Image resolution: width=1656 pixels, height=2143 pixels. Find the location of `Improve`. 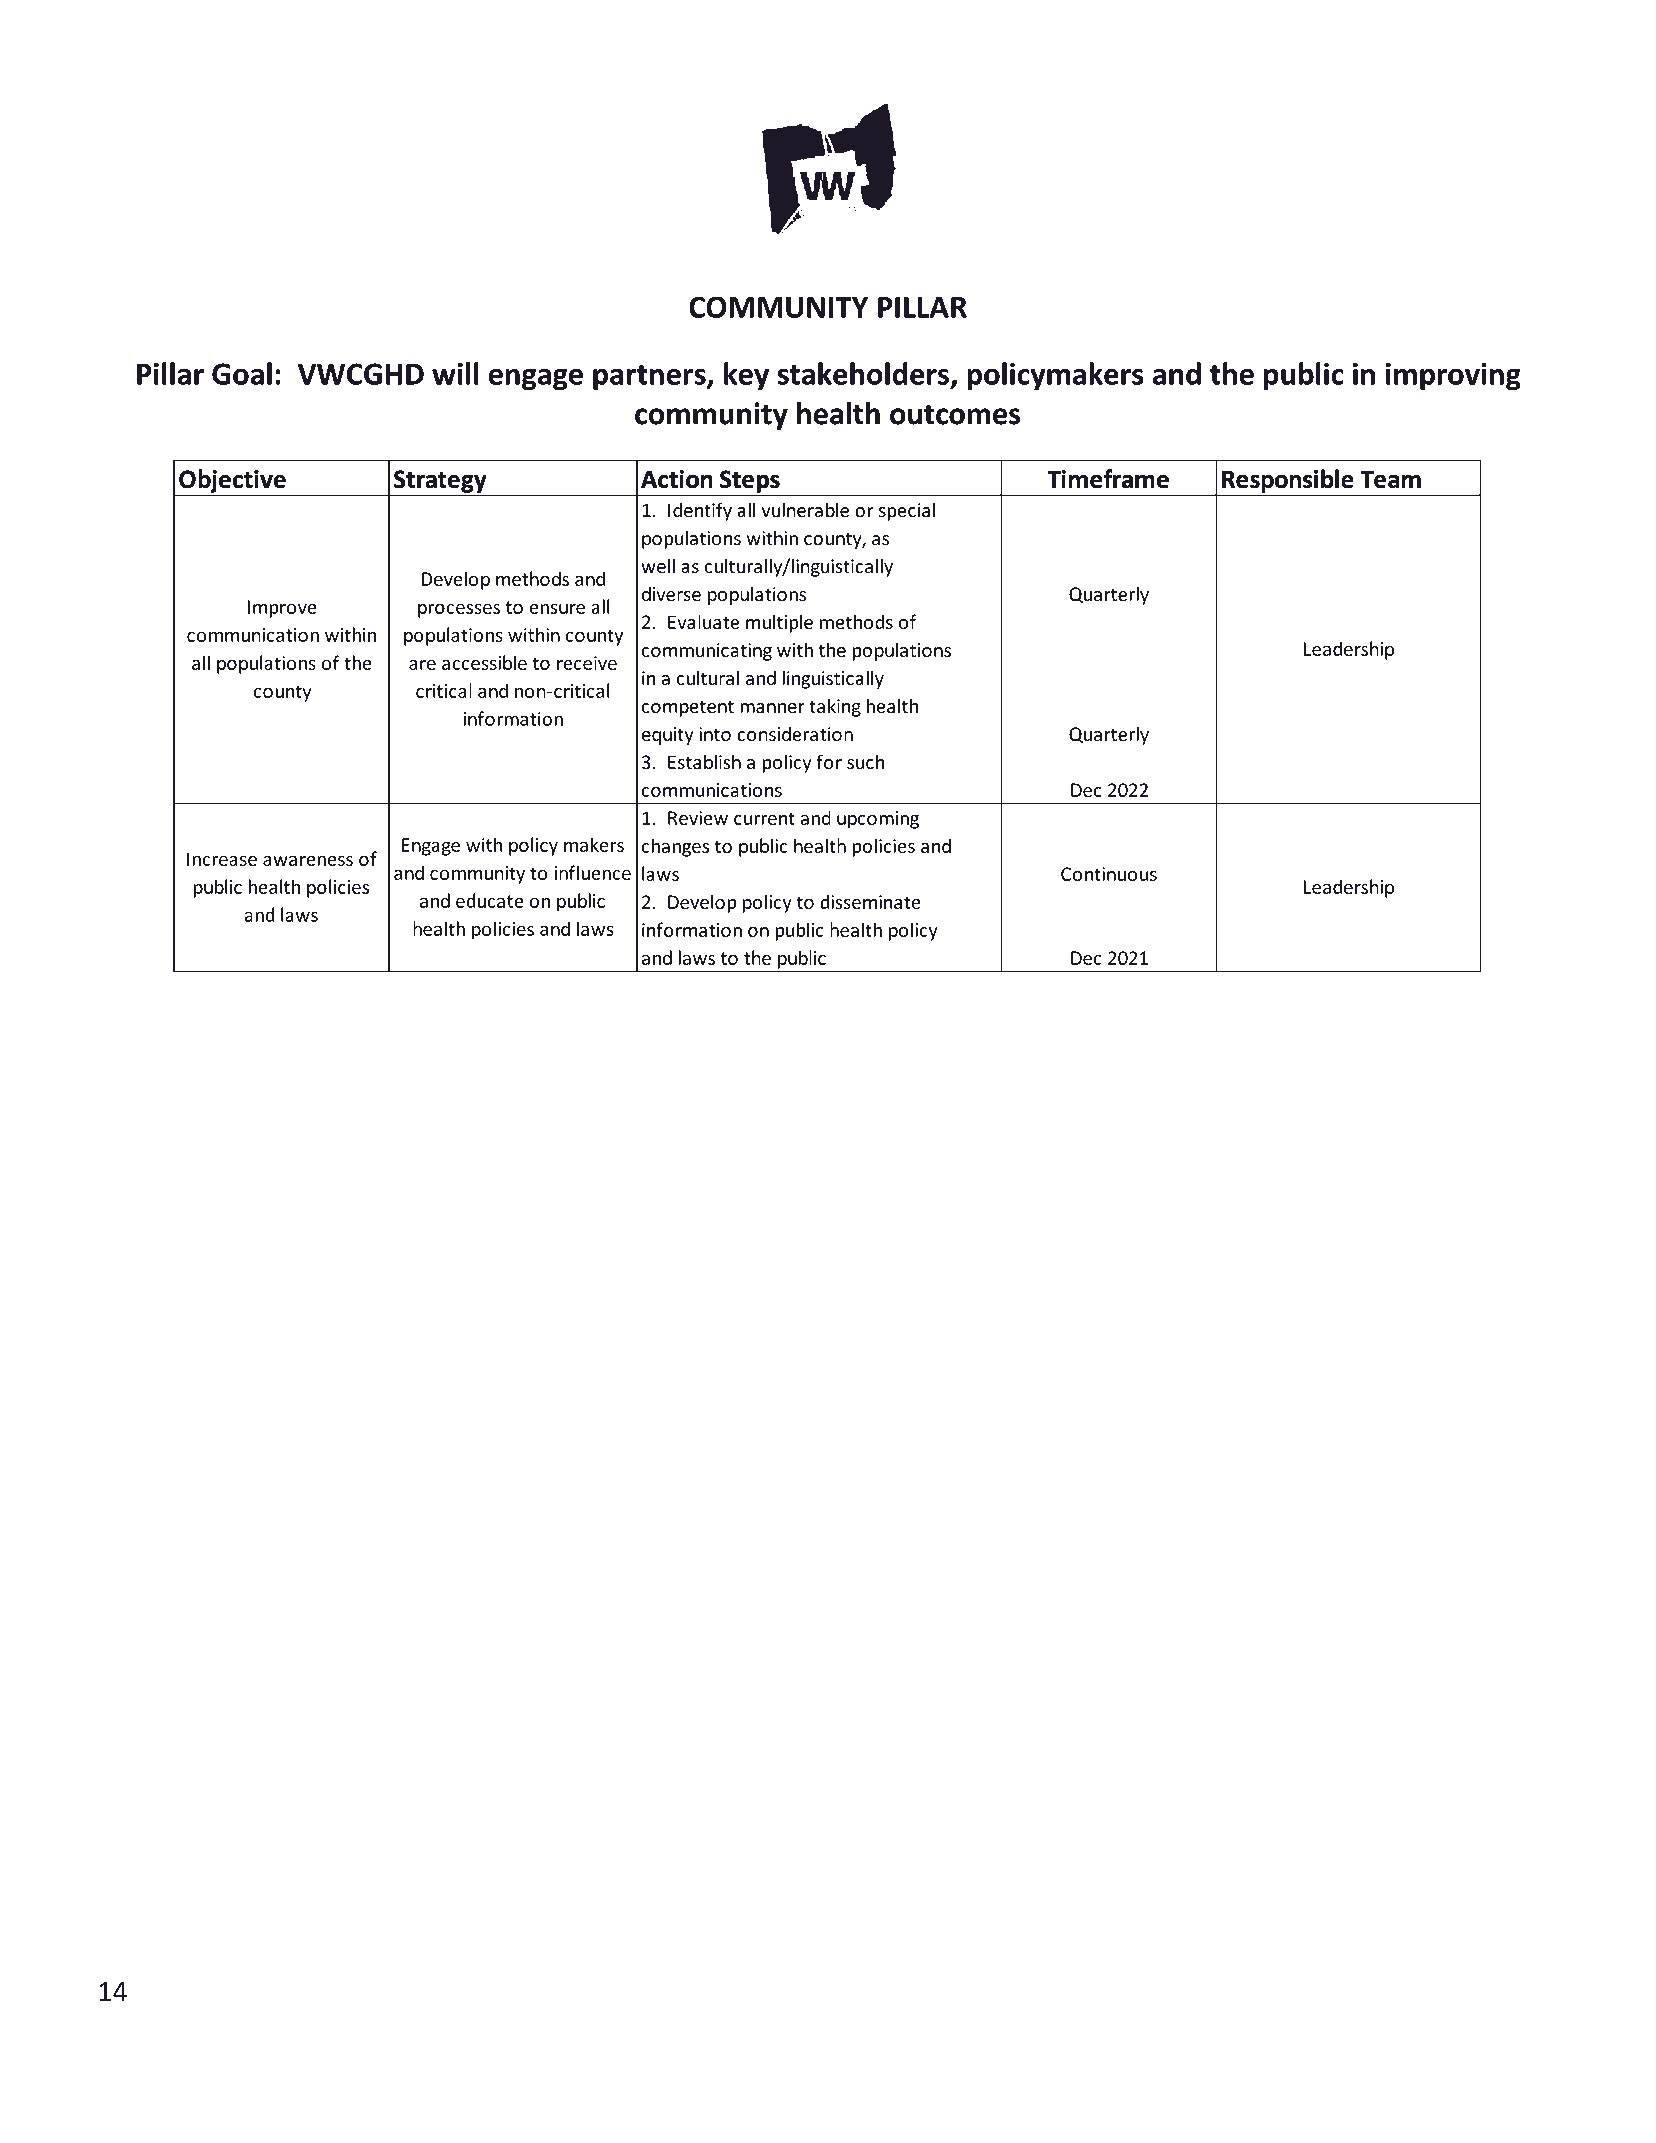

Improve is located at coordinates (282, 609).
